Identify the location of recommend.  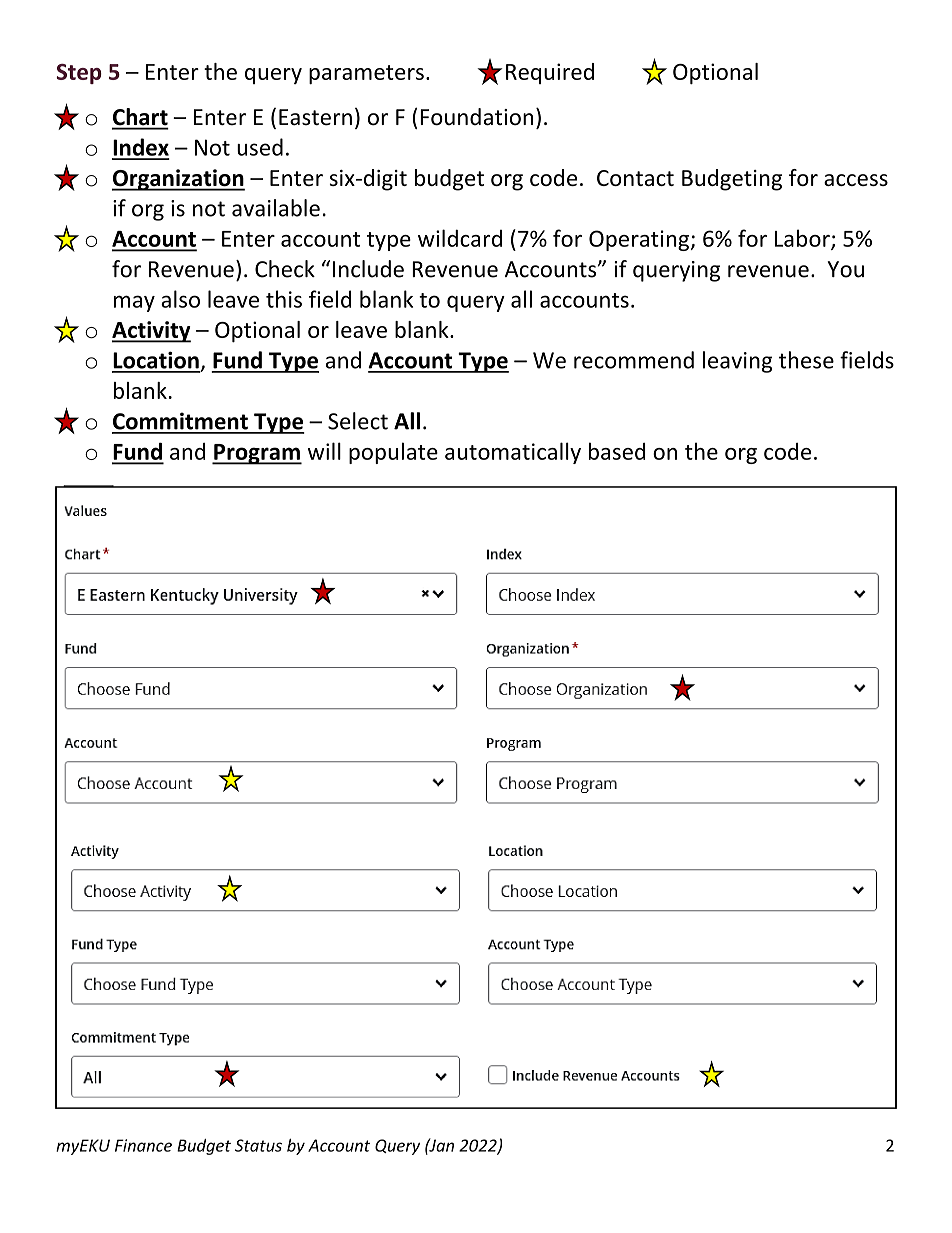
(634, 360).
